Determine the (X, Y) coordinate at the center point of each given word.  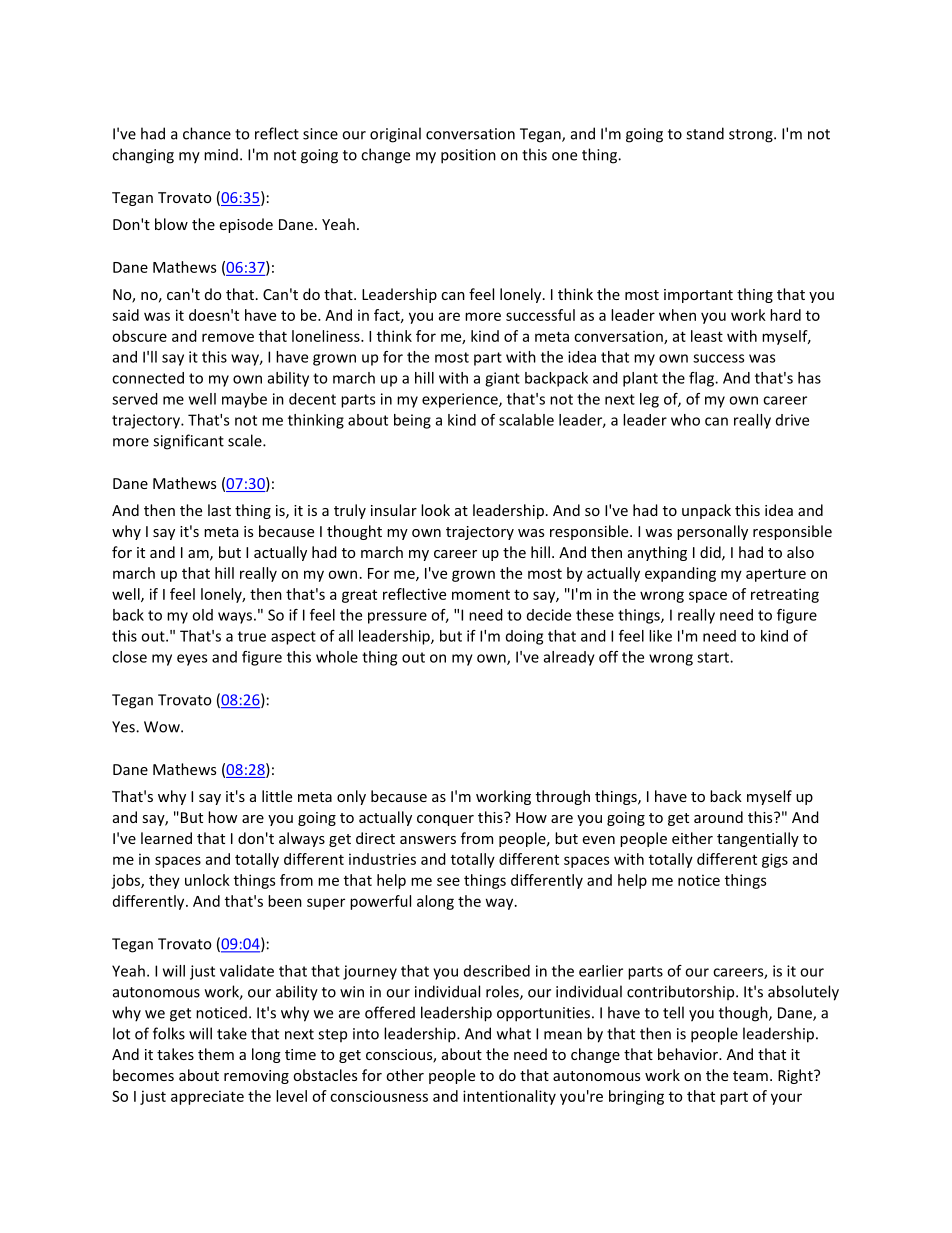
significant (188, 442)
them (216, 1054)
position (468, 156)
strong (752, 136)
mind (221, 154)
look (435, 510)
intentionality (509, 1097)
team (750, 1076)
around (718, 817)
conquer (445, 820)
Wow (163, 727)
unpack (706, 511)
